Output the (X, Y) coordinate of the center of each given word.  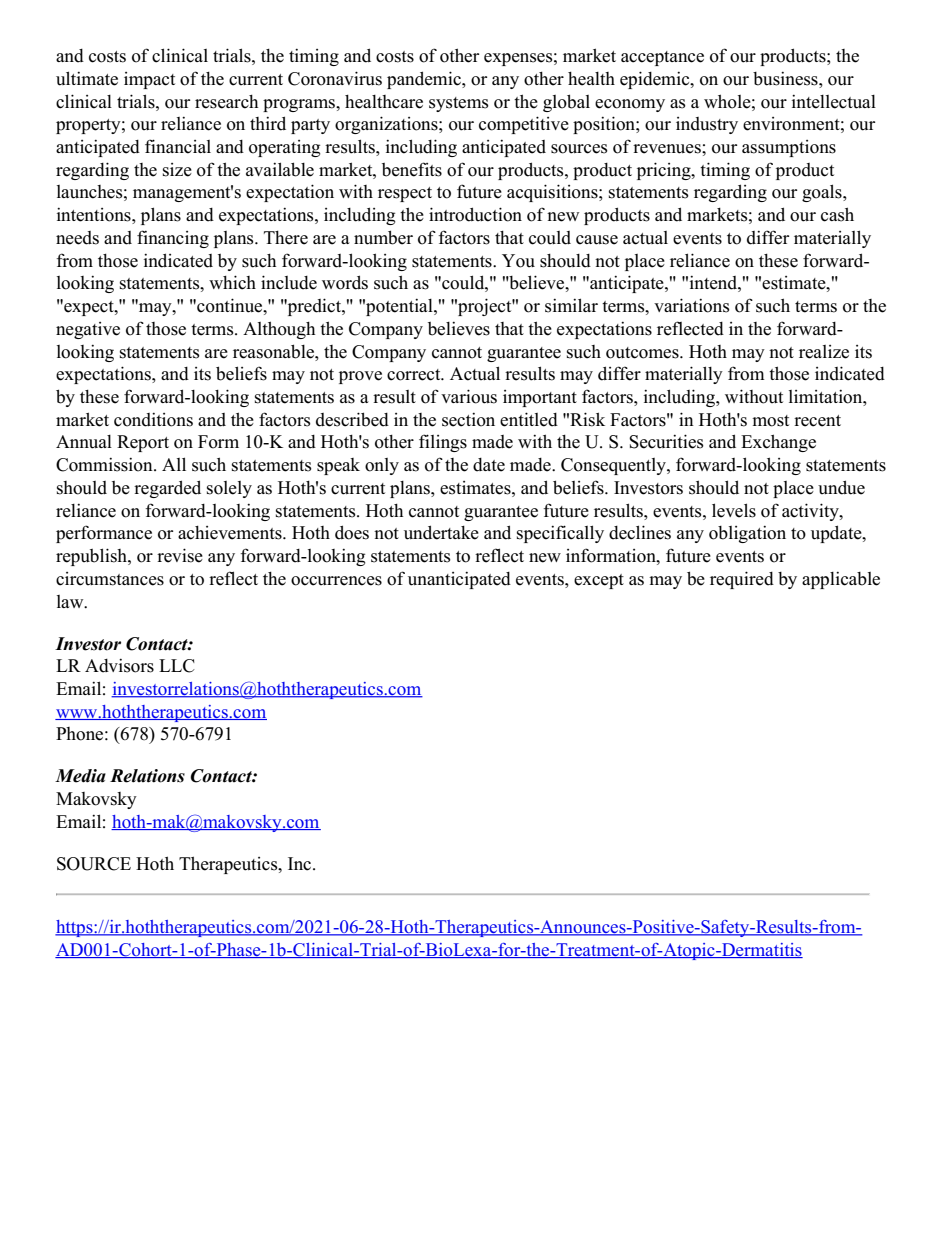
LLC (177, 666)
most (770, 421)
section (468, 419)
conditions (153, 419)
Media (80, 776)
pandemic (425, 80)
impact (149, 80)
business (786, 78)
